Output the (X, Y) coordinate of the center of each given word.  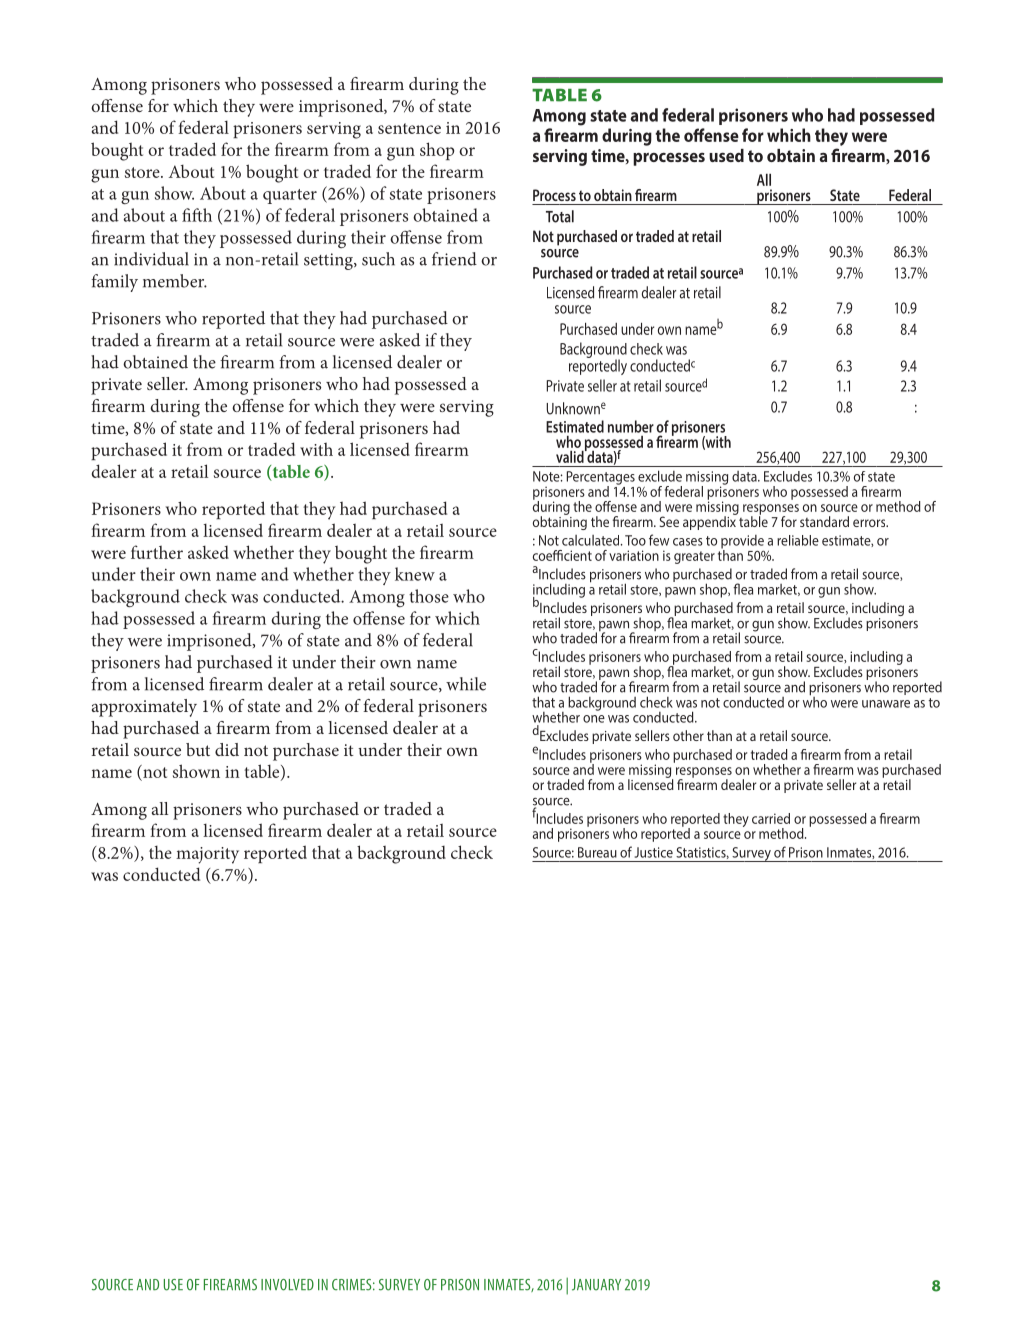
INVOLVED (287, 1285)
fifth (197, 215)
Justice (654, 852)
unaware (886, 704)
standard (824, 521)
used (726, 155)
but (198, 749)
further (157, 552)
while (466, 684)
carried (771, 818)
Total (560, 216)
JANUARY (596, 1285)
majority (207, 855)
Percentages (601, 479)
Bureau (597, 852)
